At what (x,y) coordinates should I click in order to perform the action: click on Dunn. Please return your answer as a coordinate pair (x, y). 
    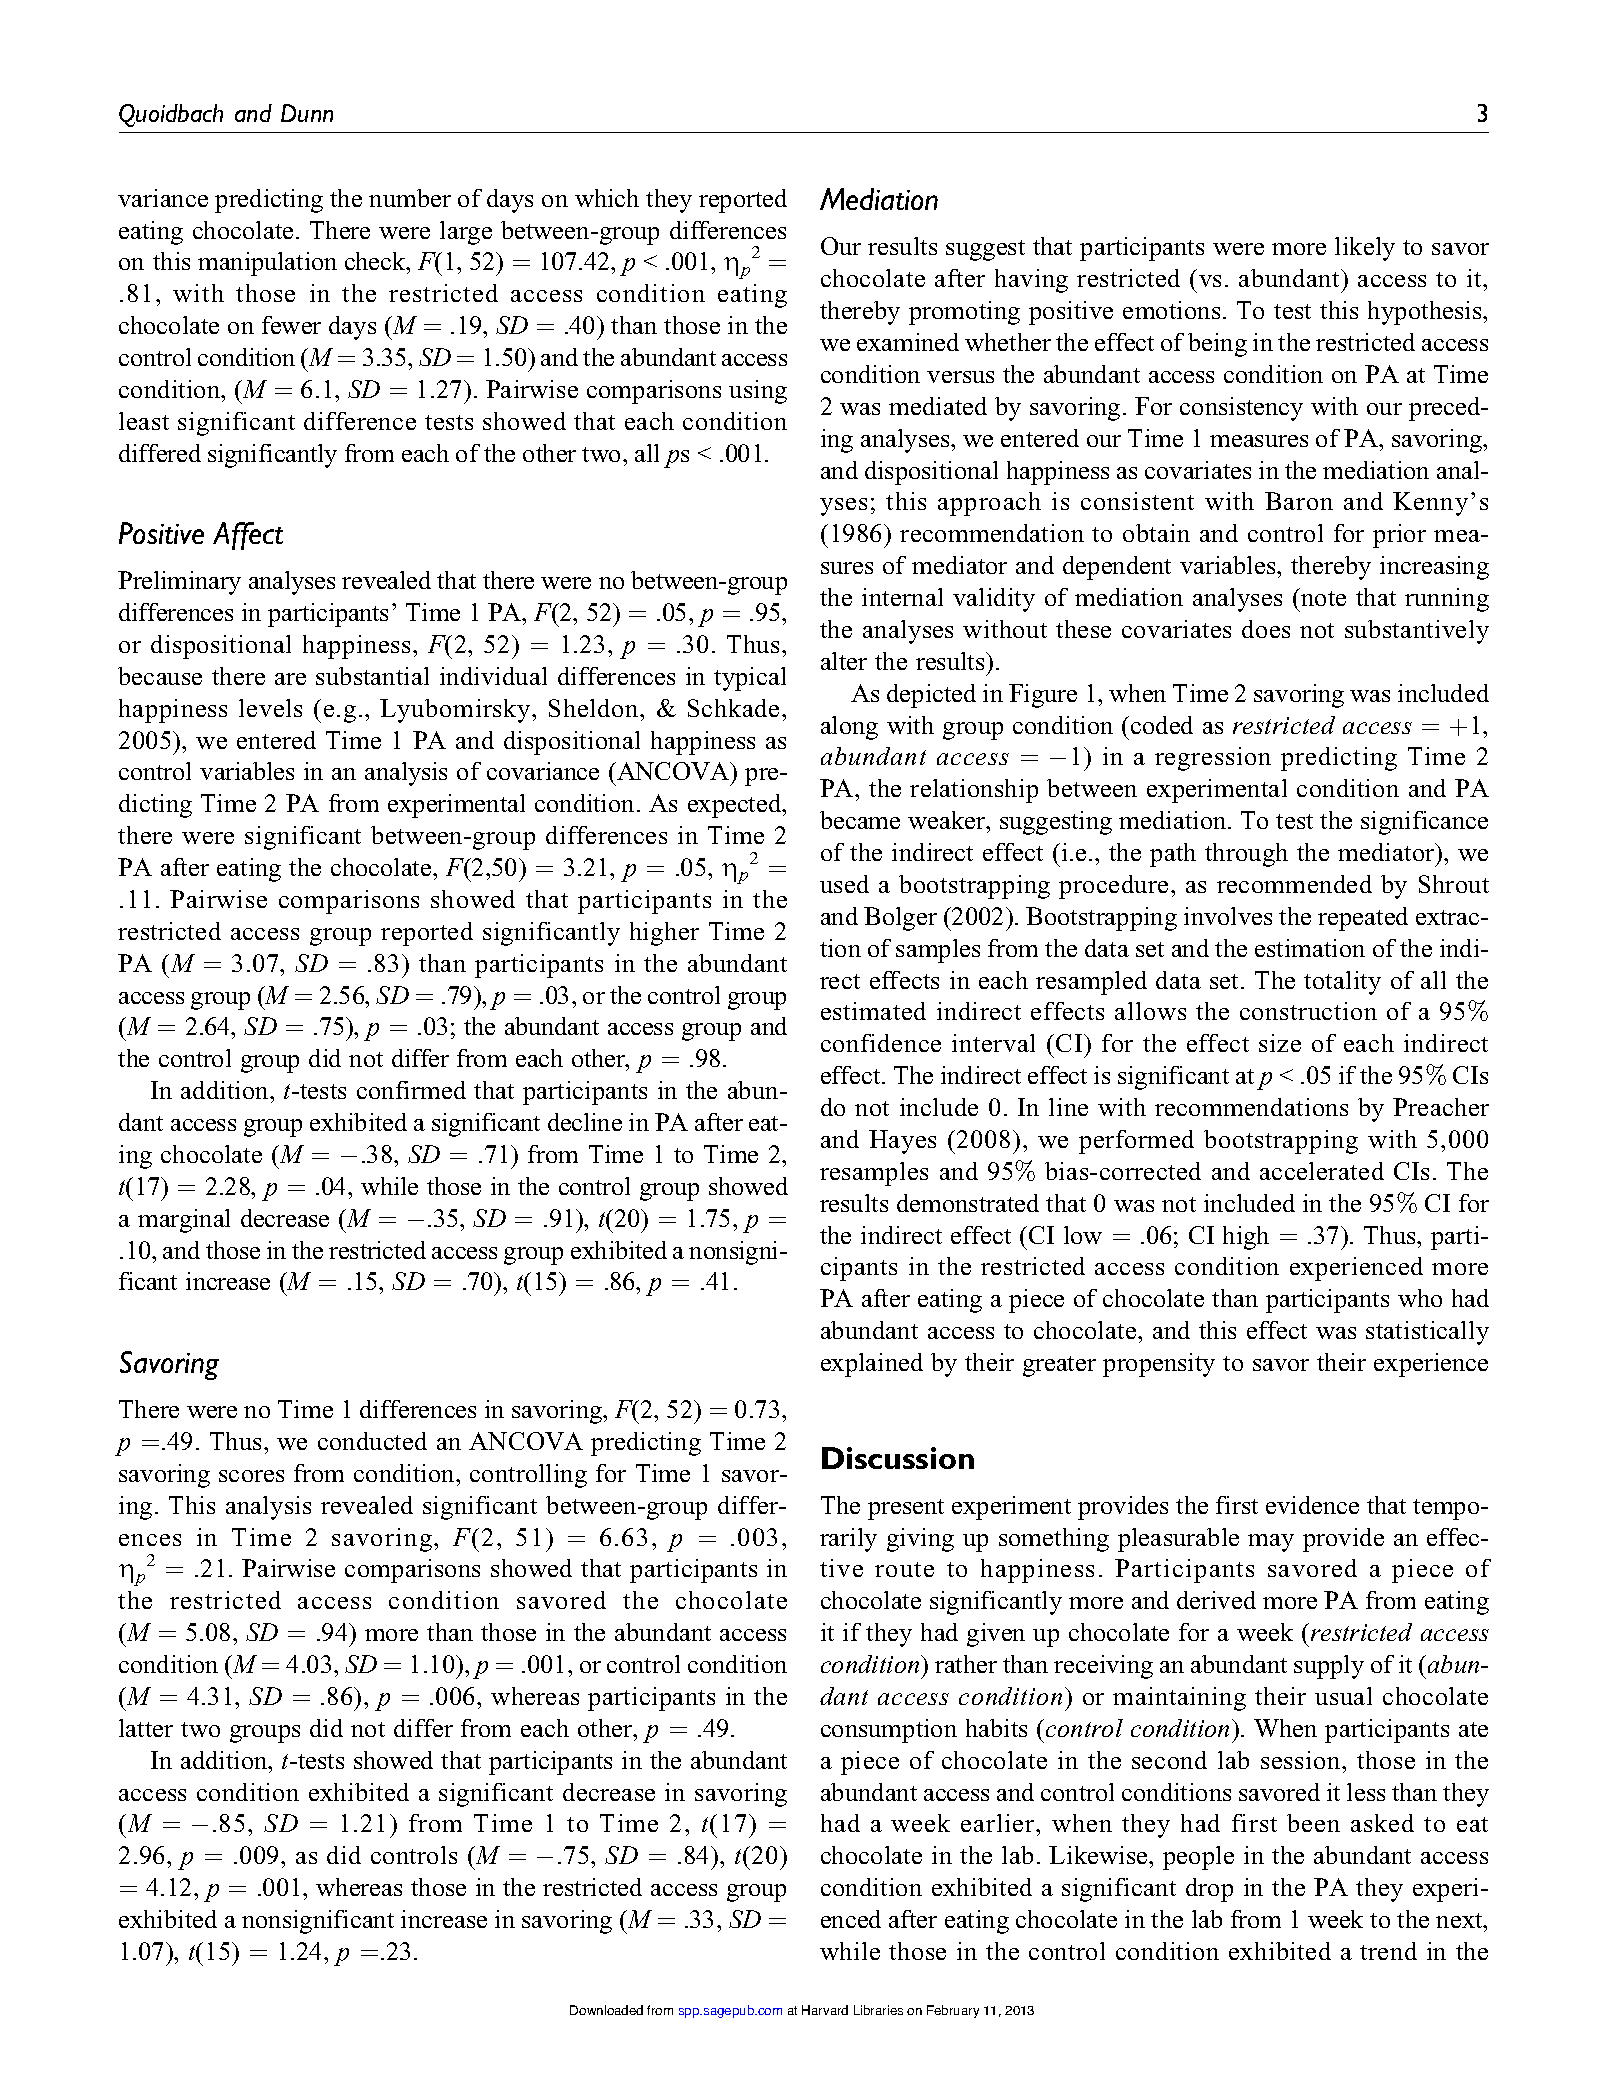
    Looking at the image, I should click on (307, 113).
